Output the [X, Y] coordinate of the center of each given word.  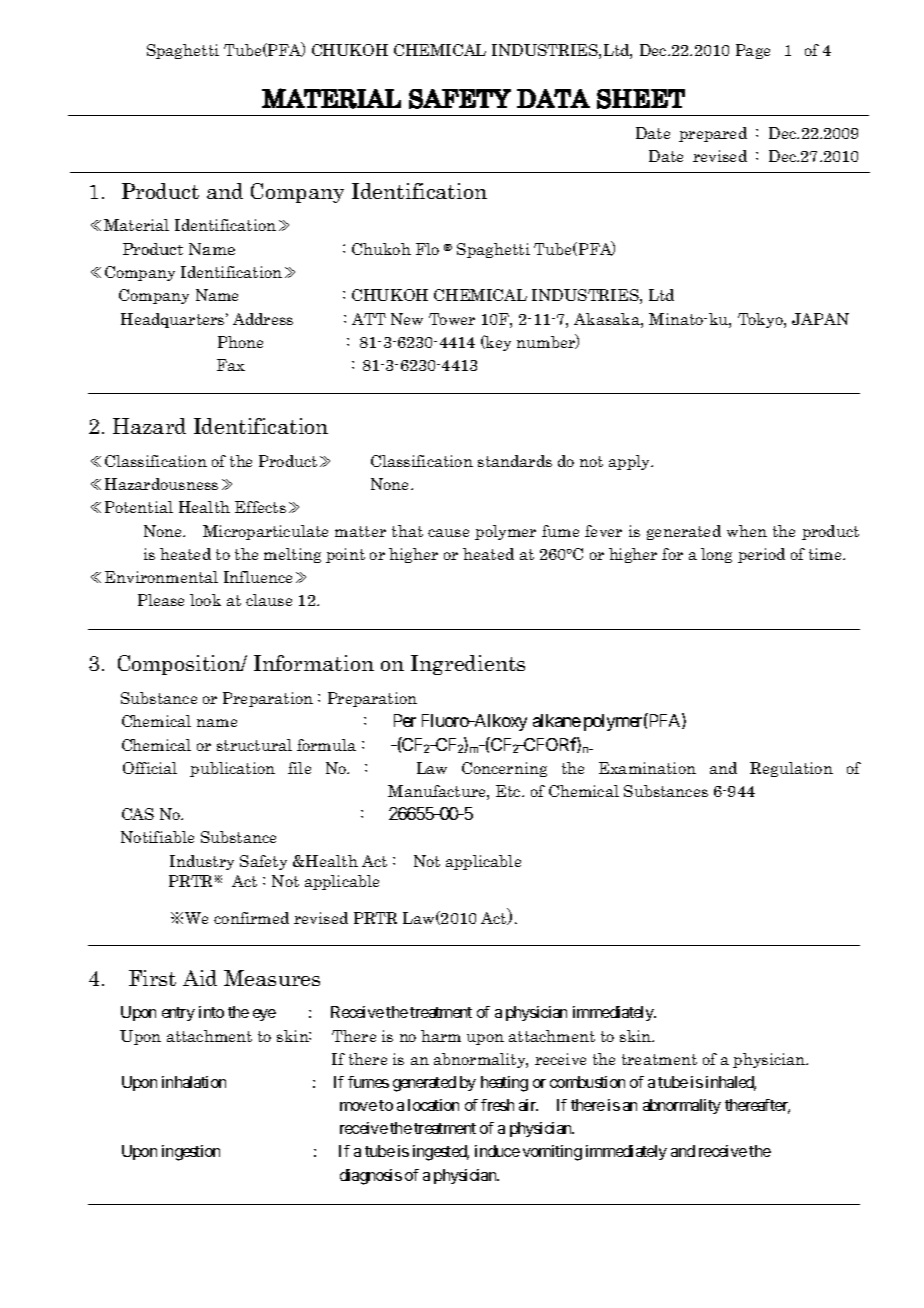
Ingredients [468, 665]
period [761, 555]
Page [753, 51]
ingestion [191, 1153]
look [205, 600]
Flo [427, 249]
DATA [553, 98]
